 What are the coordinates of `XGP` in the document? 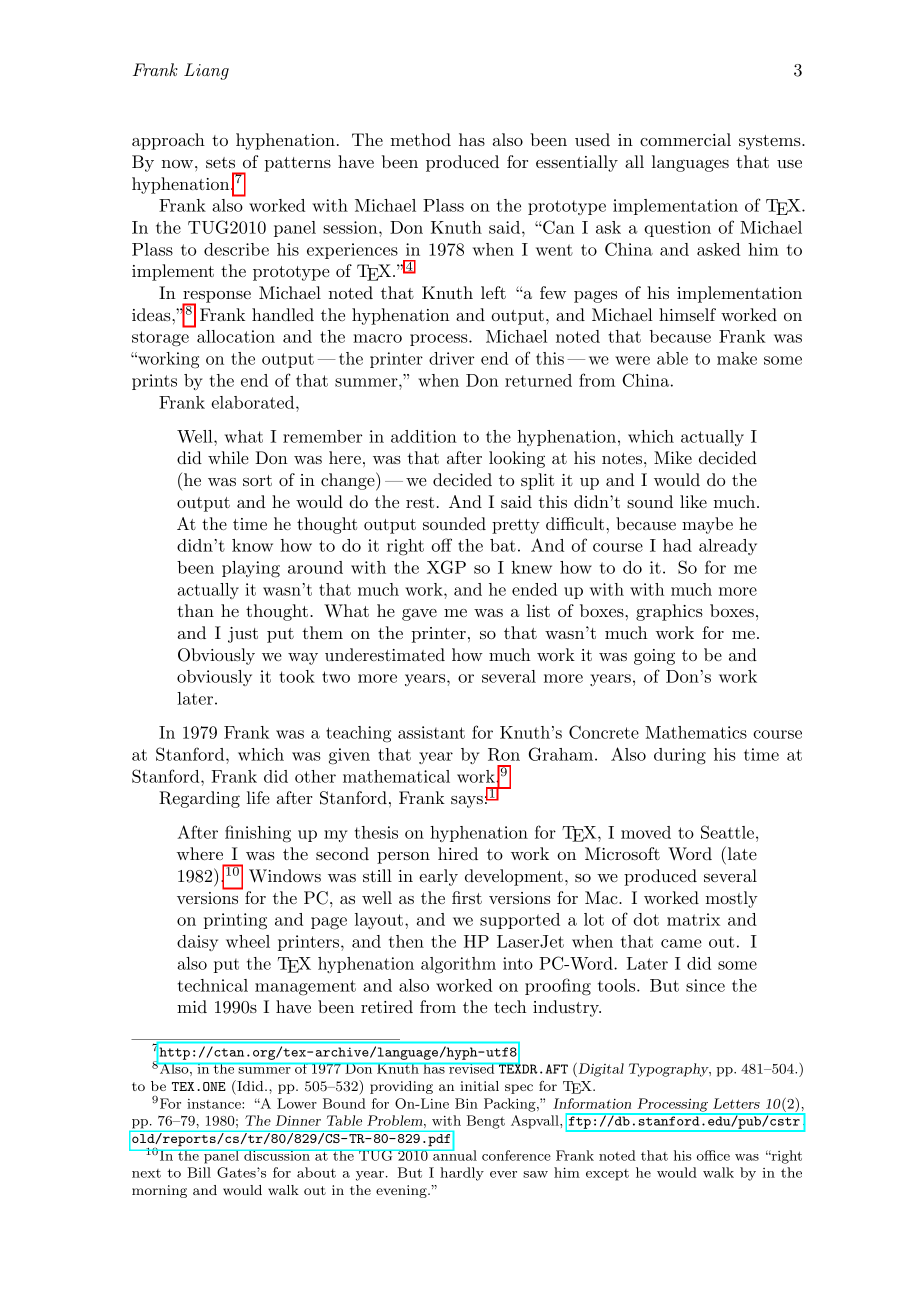 It's located at (446, 567).
